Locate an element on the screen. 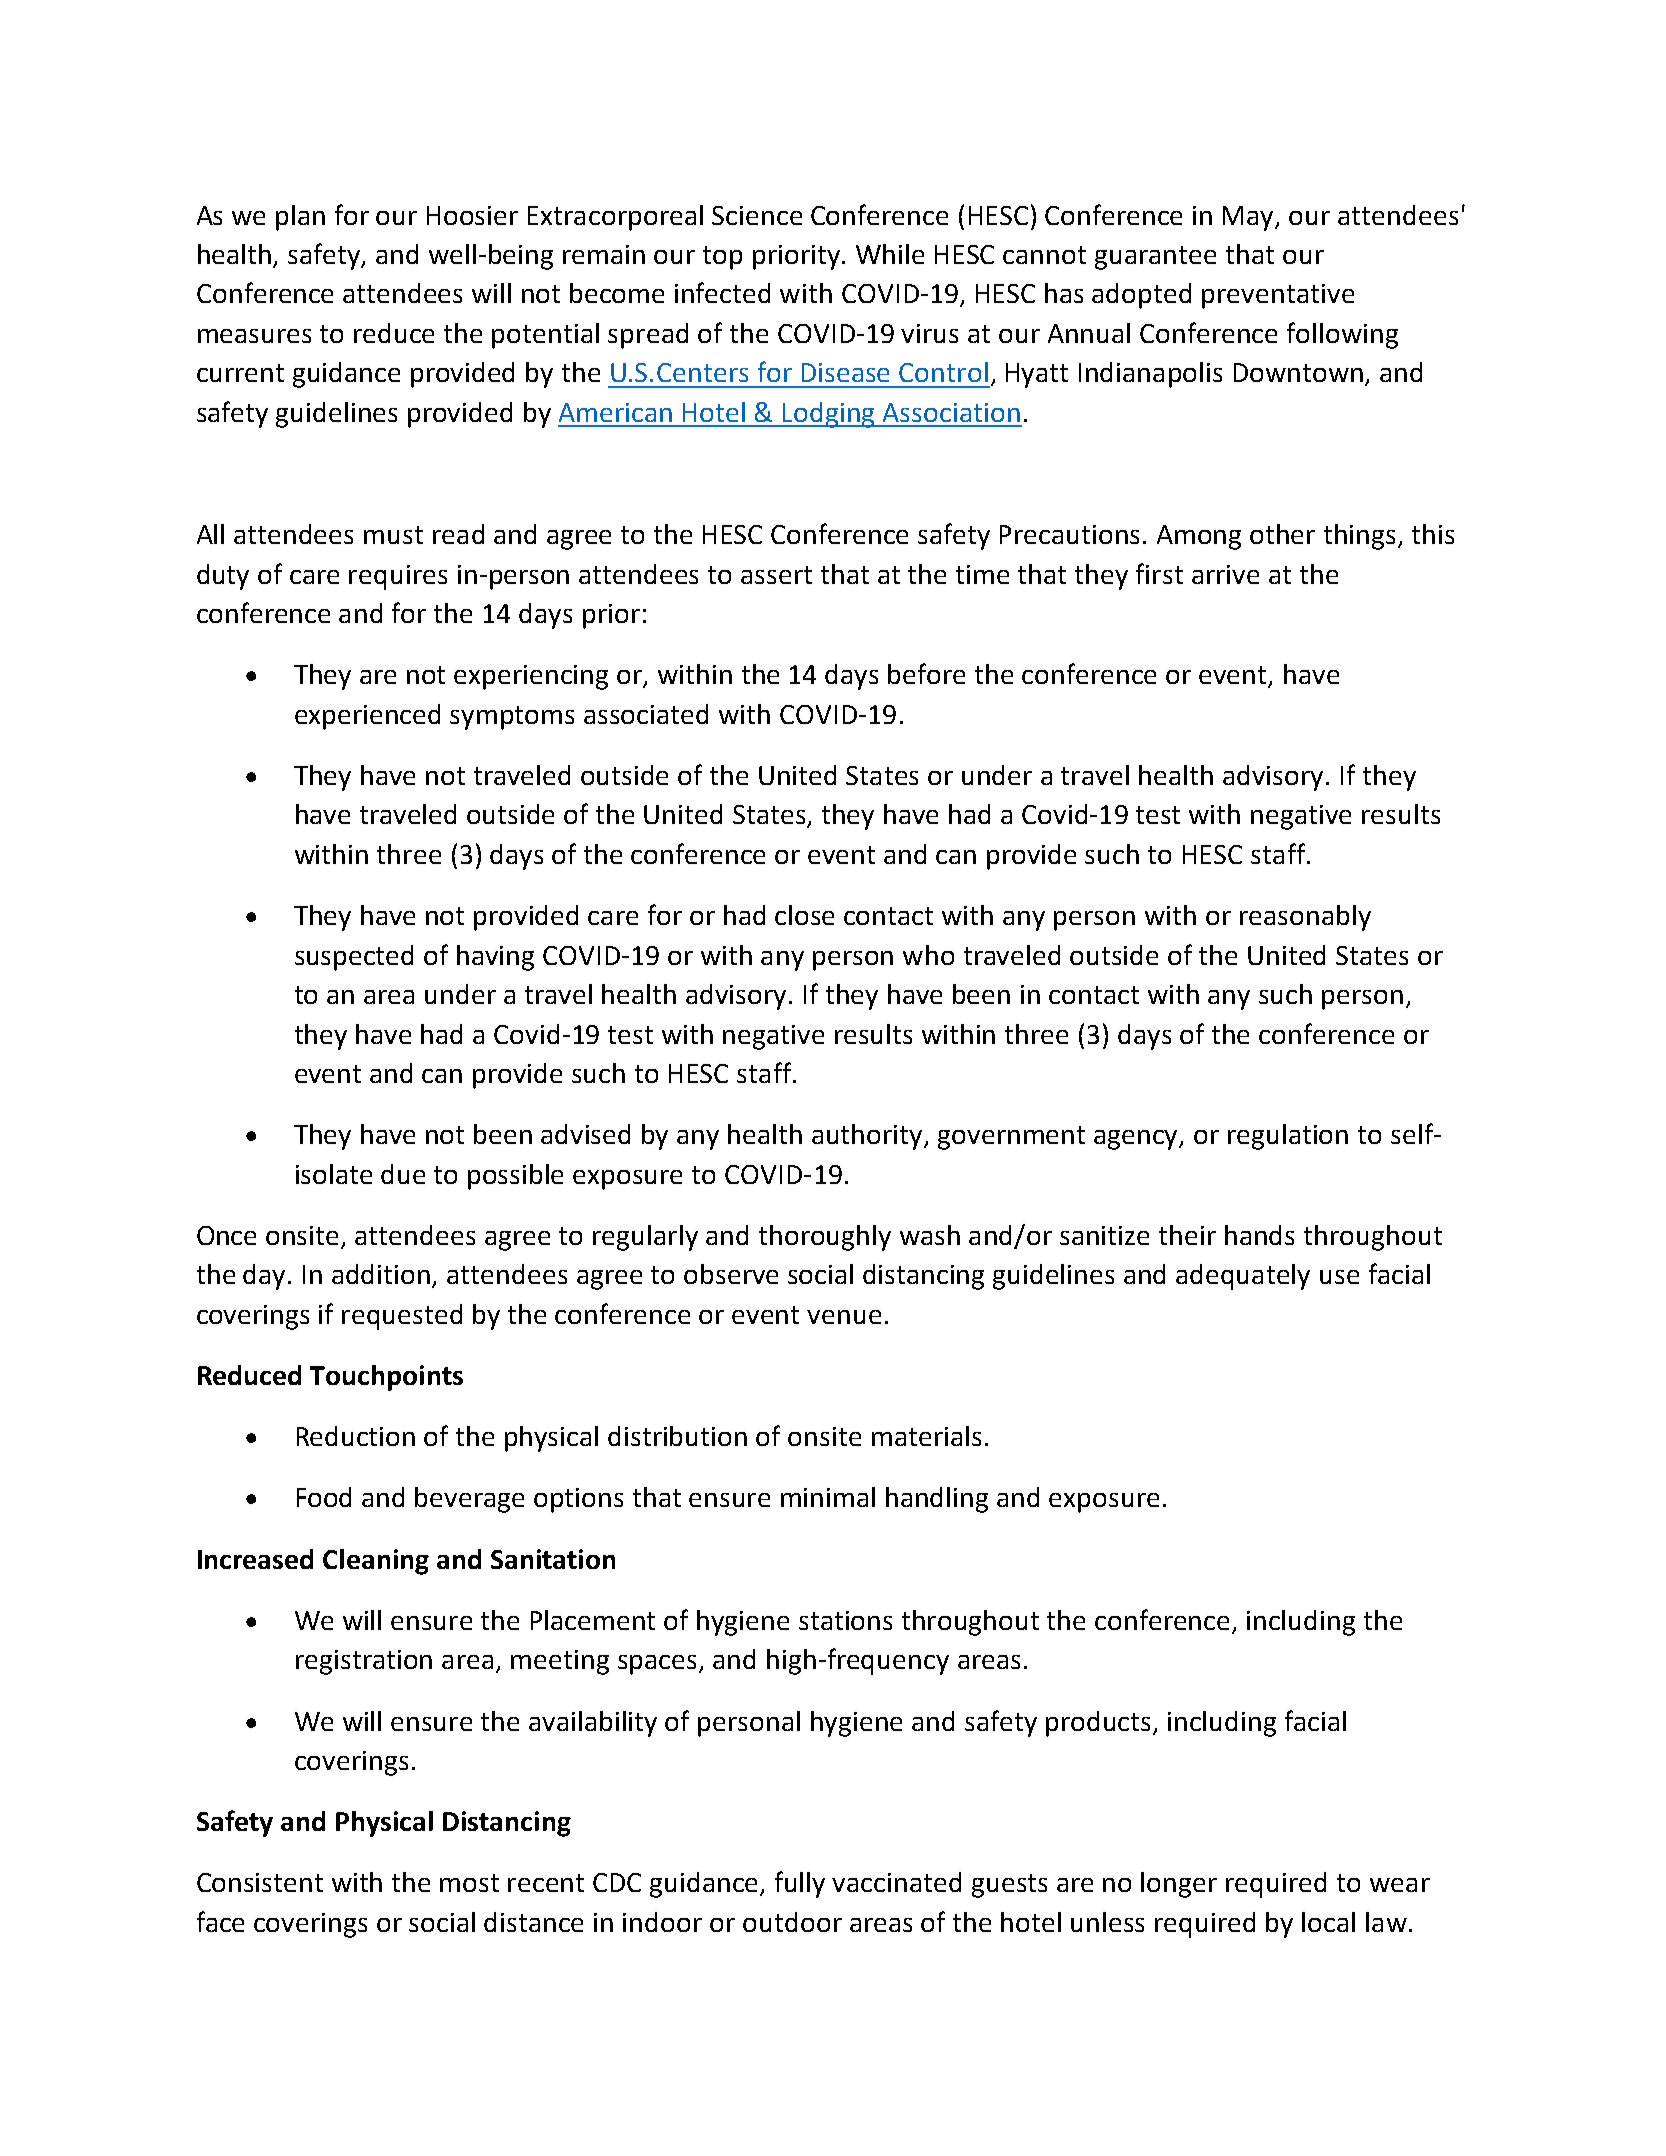  venue is located at coordinates (844, 1317).
